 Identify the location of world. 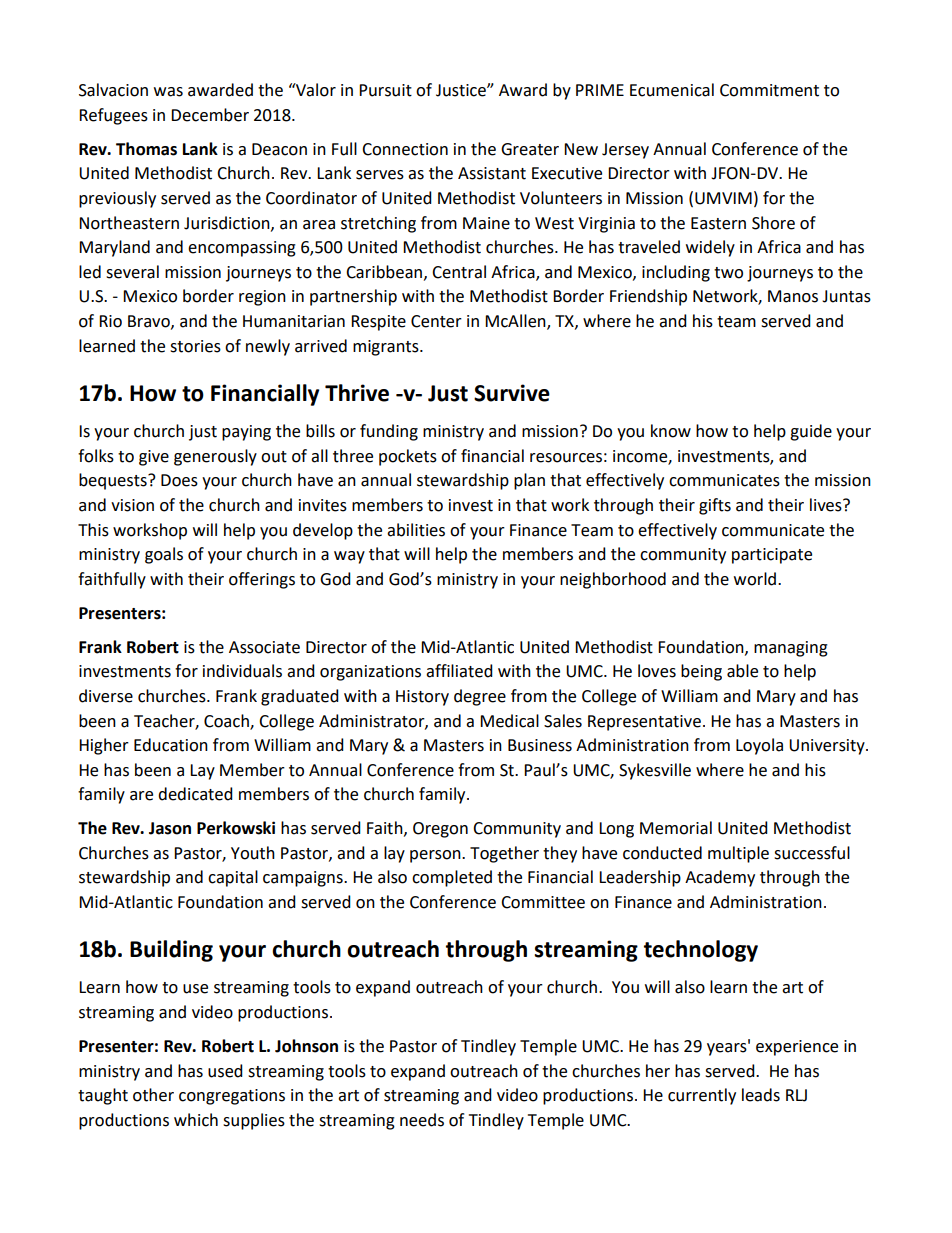
(755, 579).
